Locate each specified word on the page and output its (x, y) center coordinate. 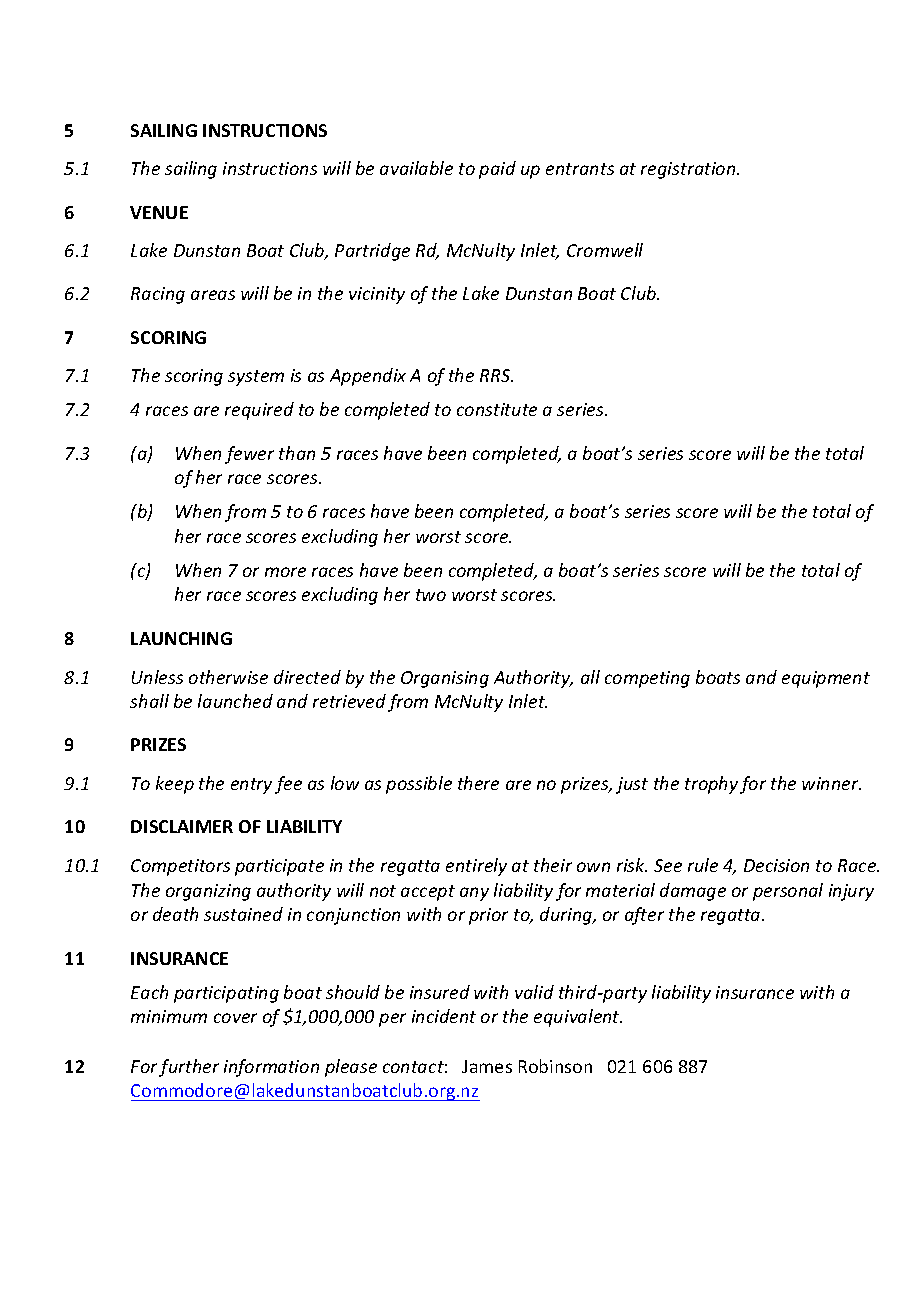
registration (689, 170)
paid (497, 170)
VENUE (159, 212)
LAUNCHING (181, 638)
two (431, 595)
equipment (826, 679)
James (487, 1066)
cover (235, 1018)
